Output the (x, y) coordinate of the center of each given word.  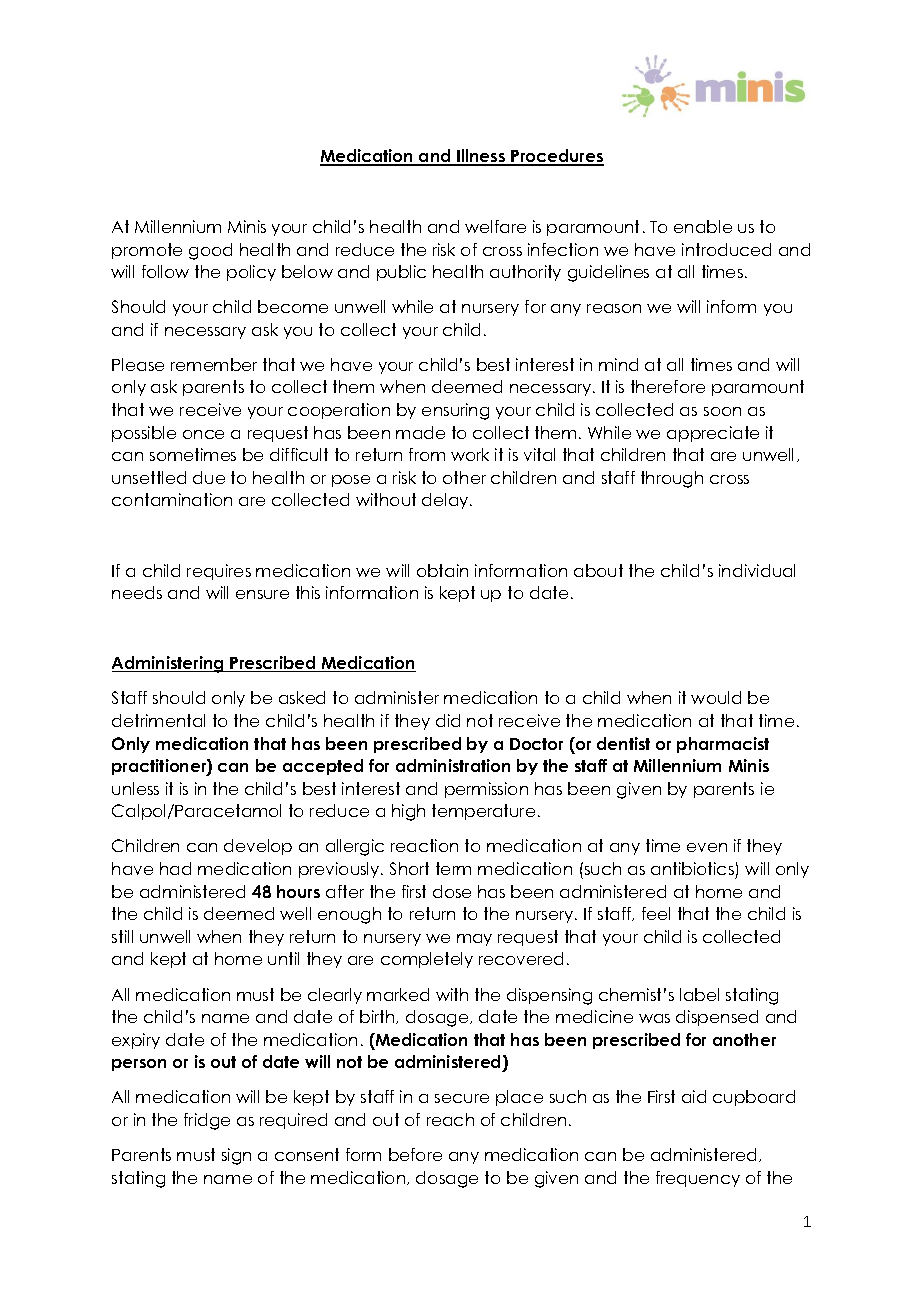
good (210, 251)
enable (703, 226)
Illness (481, 157)
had (175, 868)
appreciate (713, 434)
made (420, 432)
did (448, 720)
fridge (207, 1121)
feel (656, 913)
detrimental (158, 720)
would (716, 697)
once (203, 434)
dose (452, 891)
